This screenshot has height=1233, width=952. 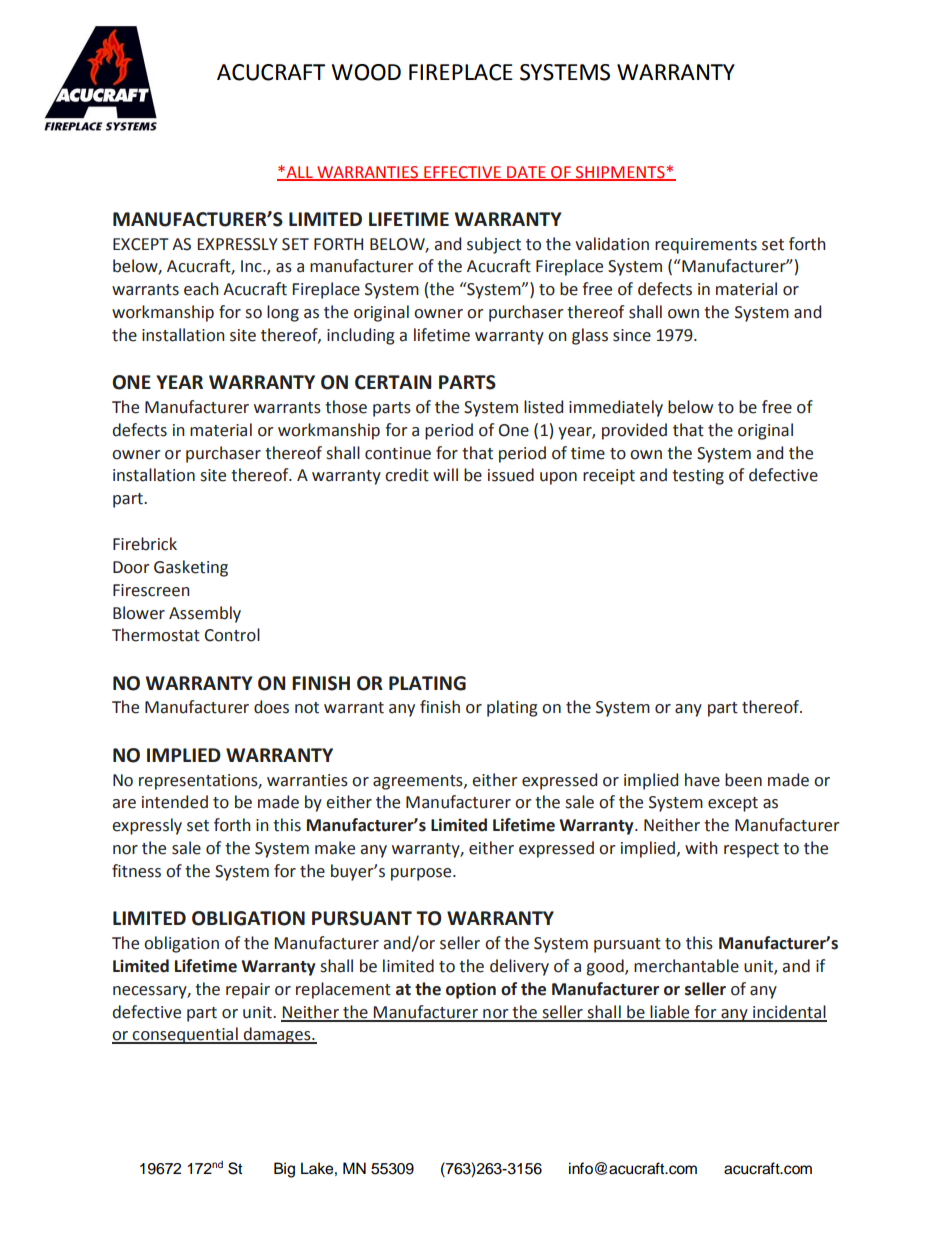 I want to click on Big, so click(x=284, y=1170).
